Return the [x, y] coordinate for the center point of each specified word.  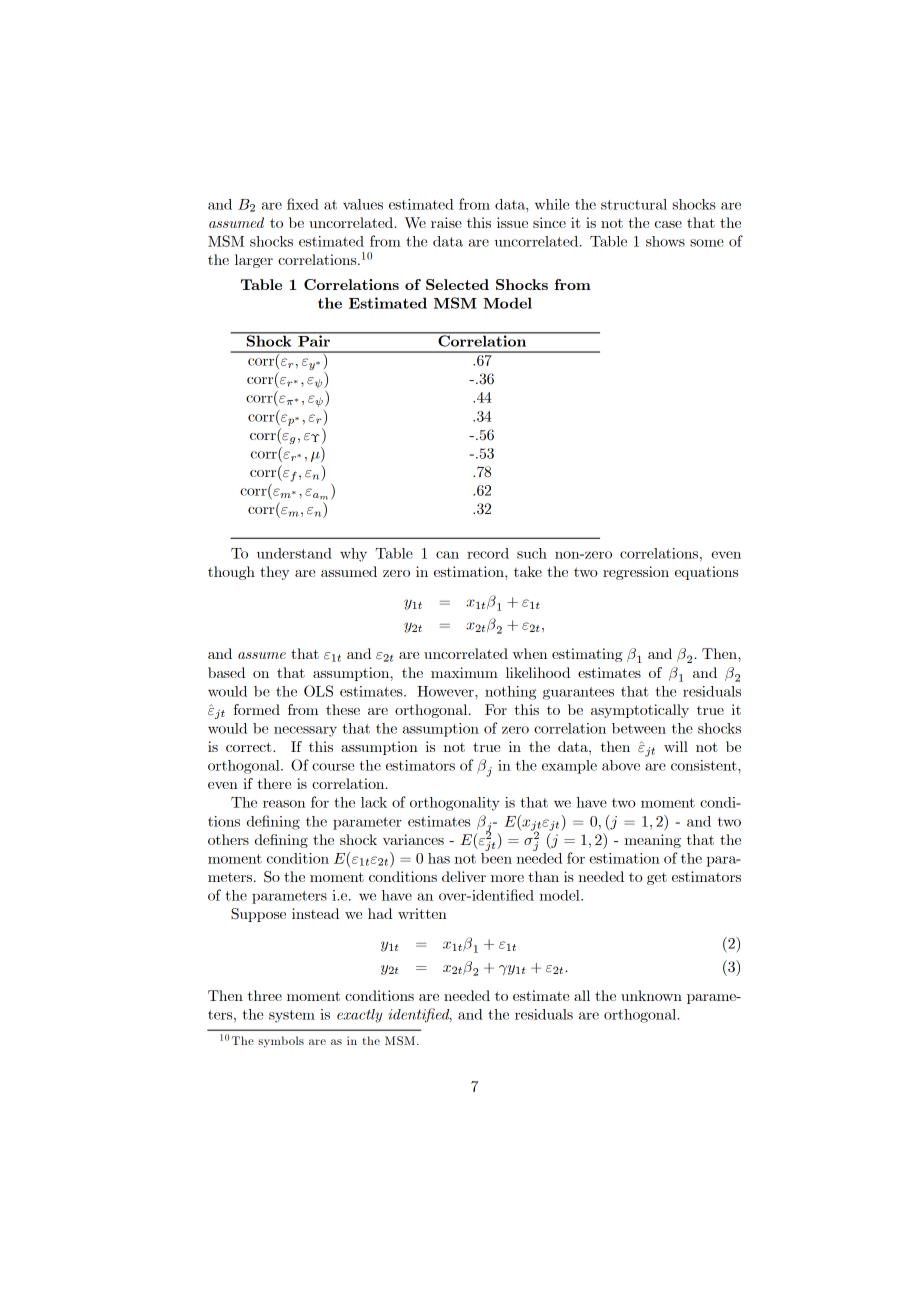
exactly [359, 1016]
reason [284, 804]
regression [636, 573]
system [292, 1016]
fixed [303, 204]
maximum [464, 672]
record [488, 553]
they [275, 573]
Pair [314, 340]
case [668, 224]
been [496, 857]
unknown [651, 995]
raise [446, 222]
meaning [653, 841]
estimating [587, 655]
